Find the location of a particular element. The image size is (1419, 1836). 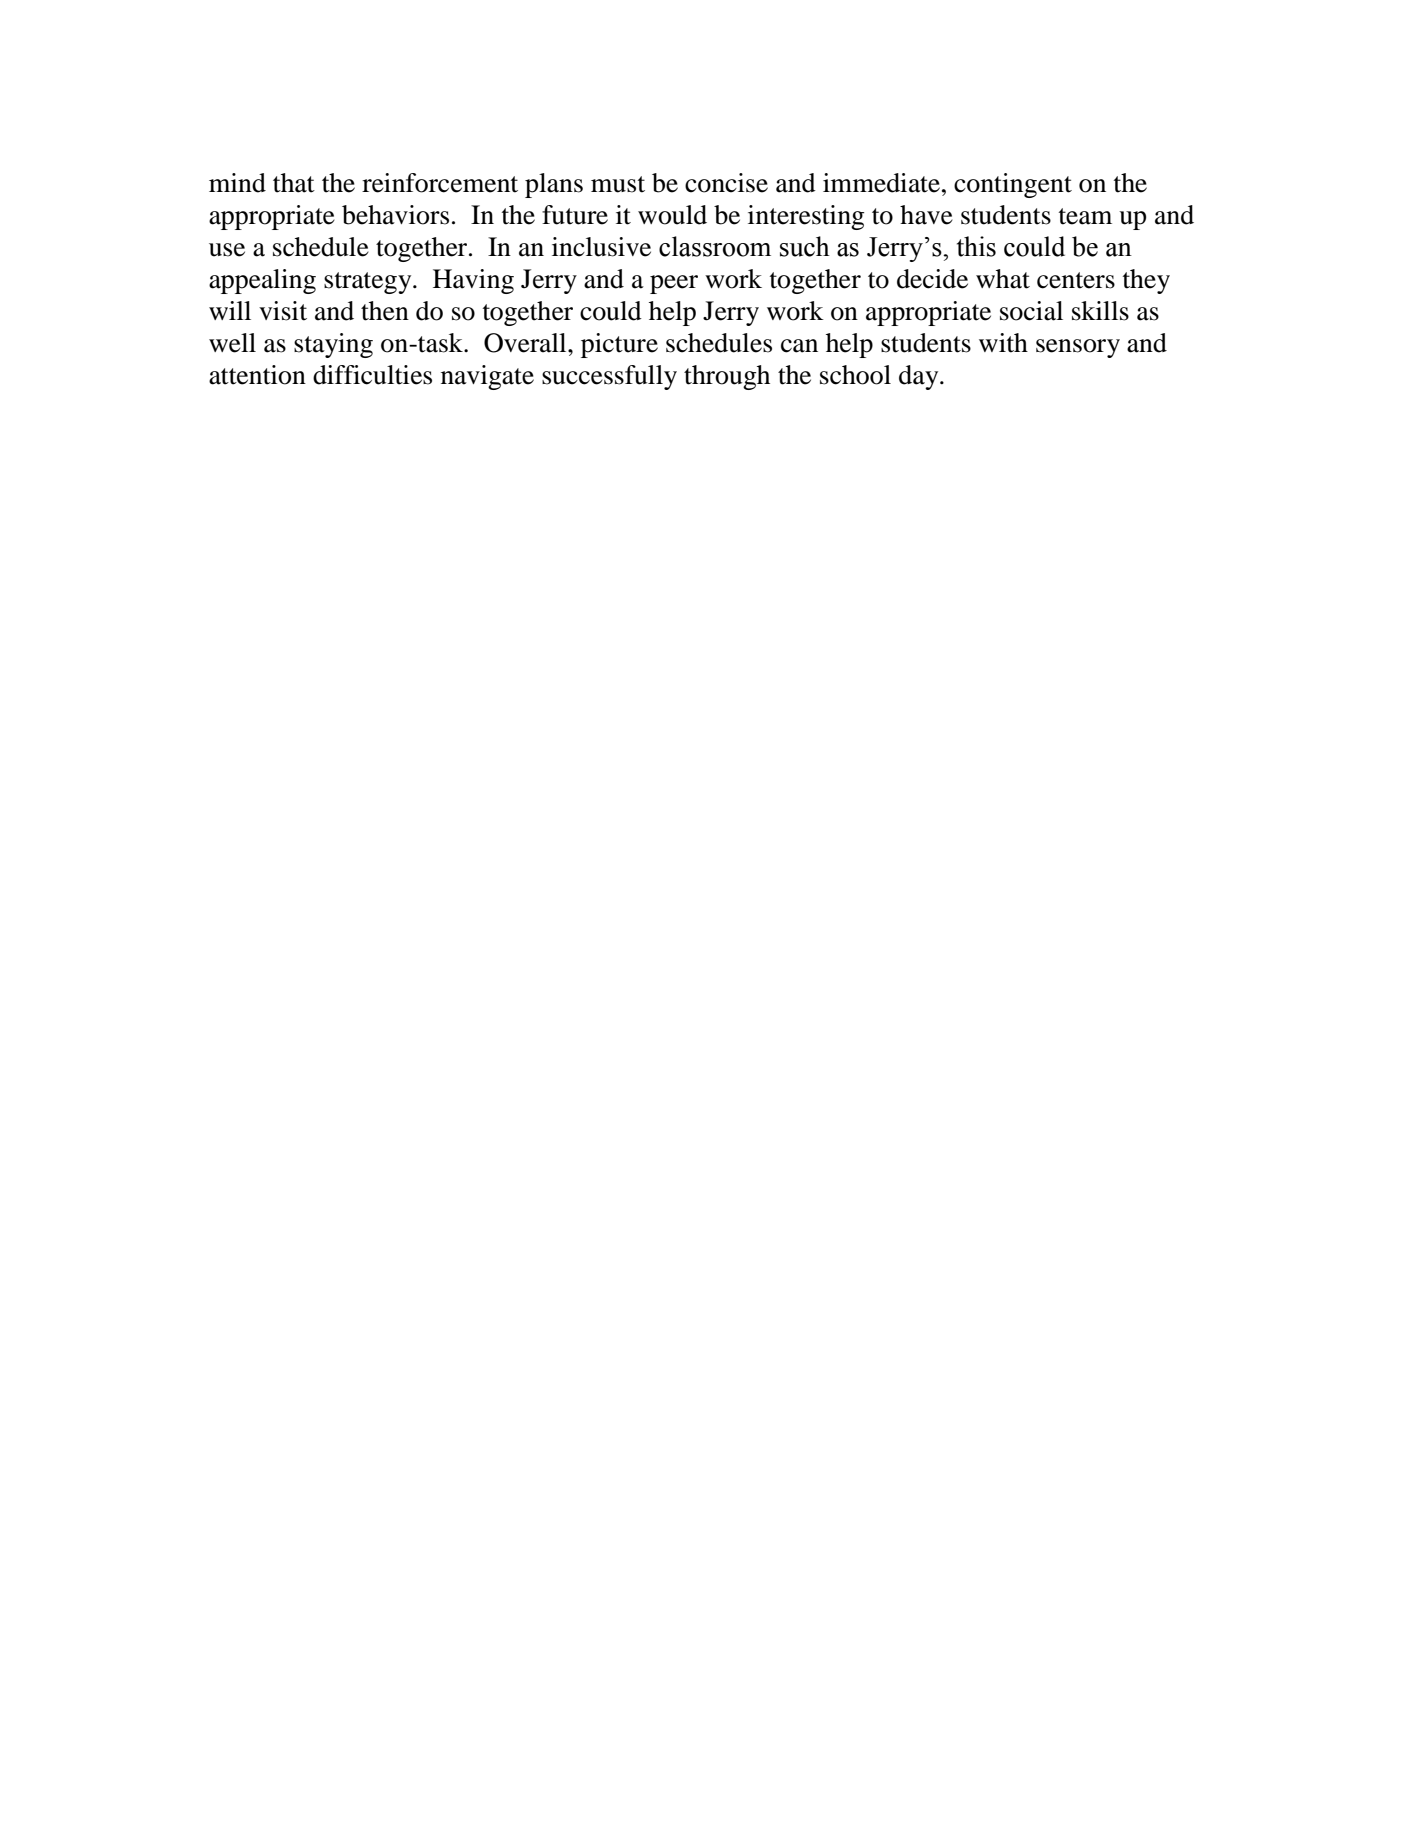

concise is located at coordinates (726, 183).
